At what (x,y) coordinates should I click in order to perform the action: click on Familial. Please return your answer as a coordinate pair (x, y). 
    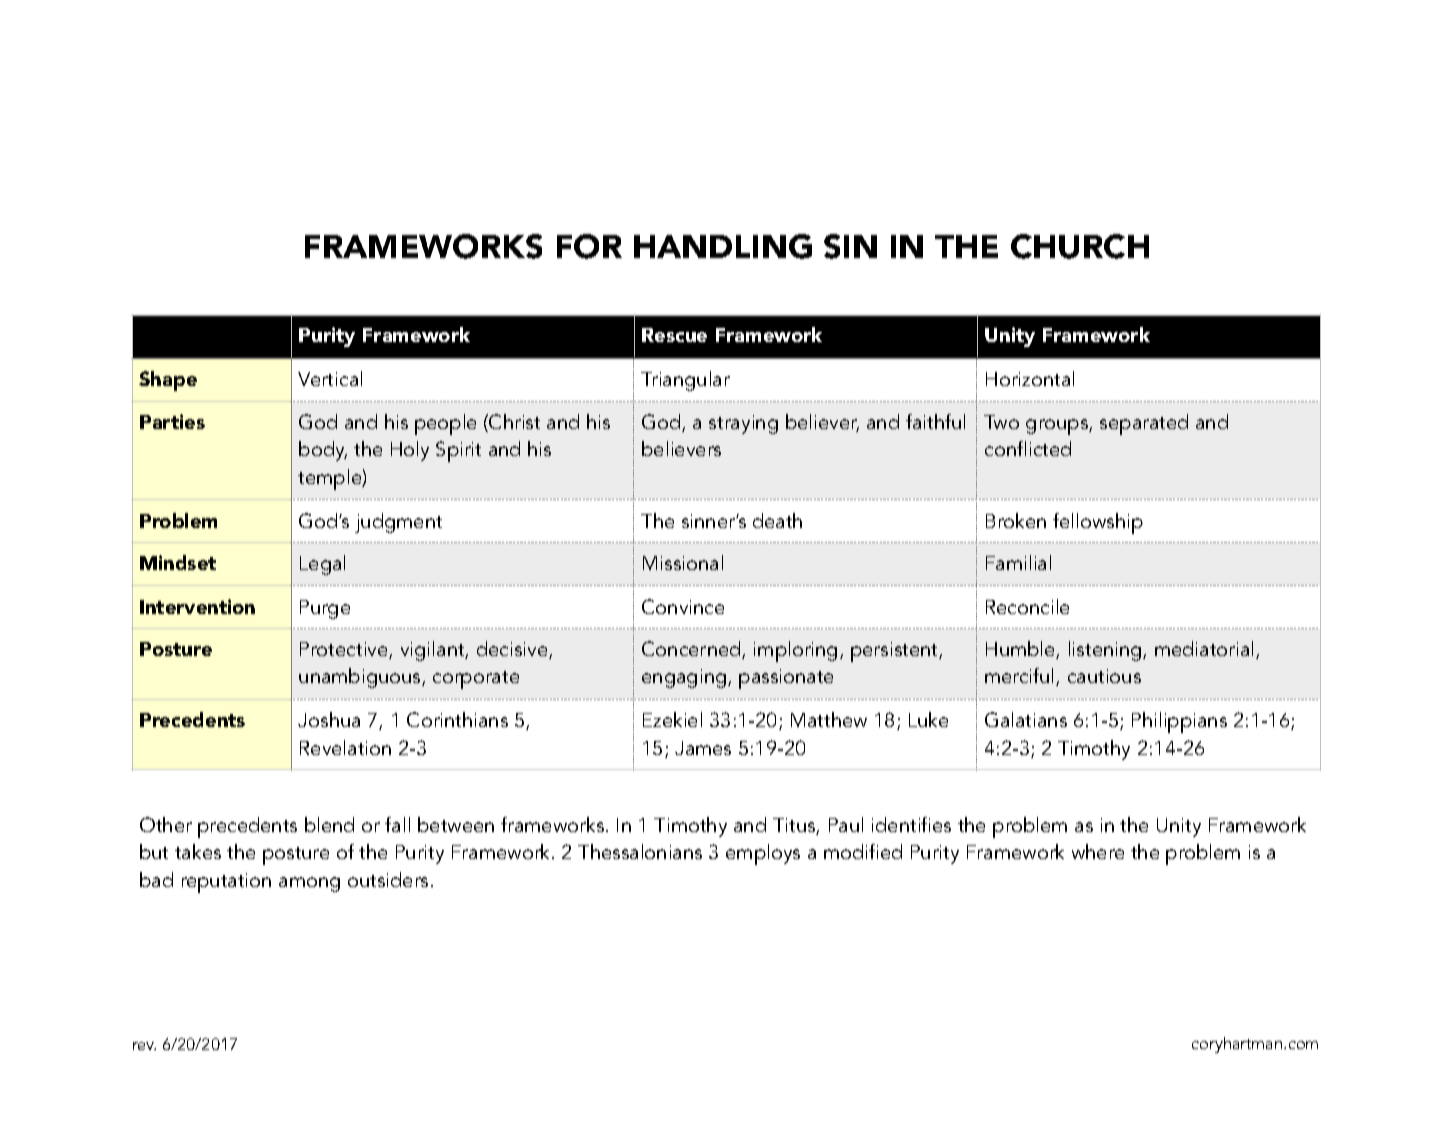
    Looking at the image, I should click on (1018, 562).
